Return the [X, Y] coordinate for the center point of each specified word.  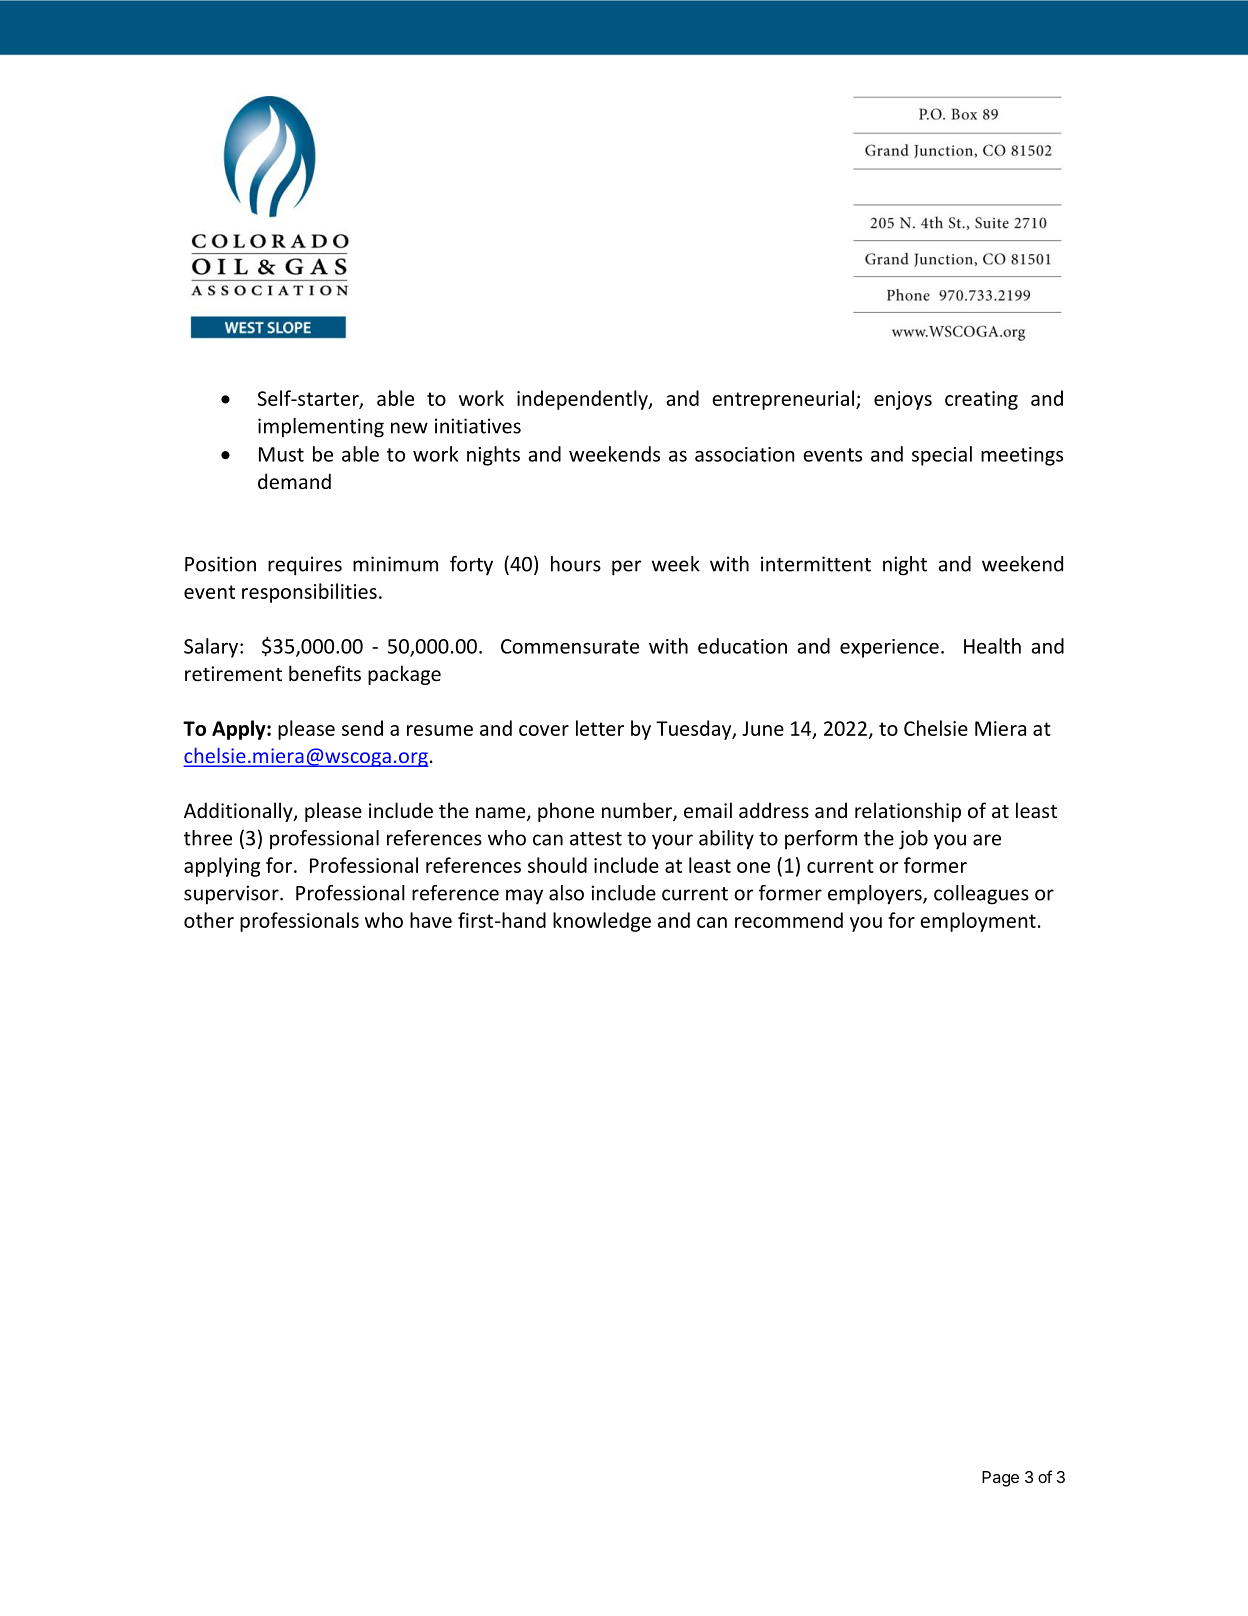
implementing [321, 428]
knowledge [602, 922]
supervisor [232, 895]
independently [583, 400]
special [942, 456]
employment [978, 922]
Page [1000, 1479]
